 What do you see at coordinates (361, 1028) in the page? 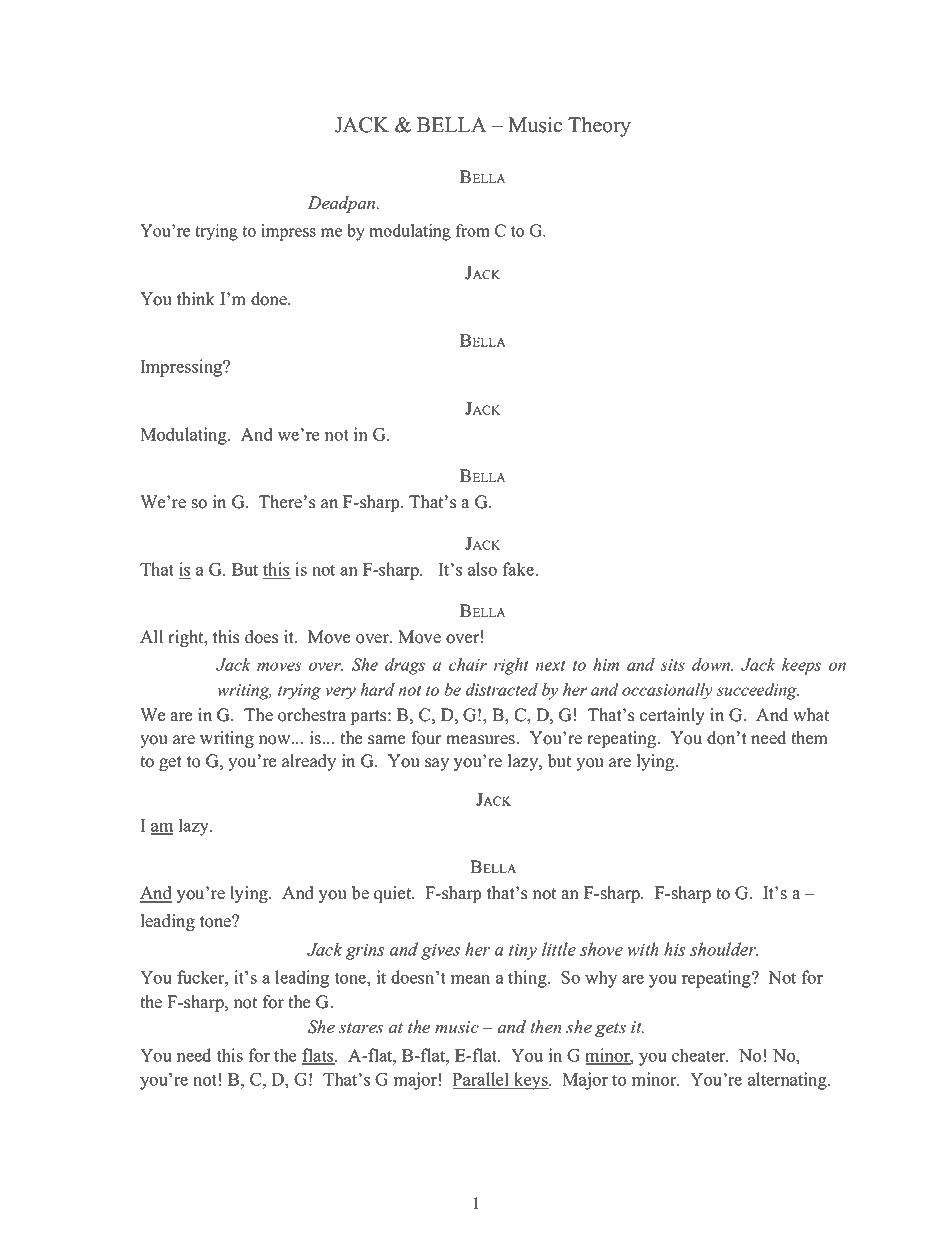
I see `stares` at bounding box center [361, 1028].
